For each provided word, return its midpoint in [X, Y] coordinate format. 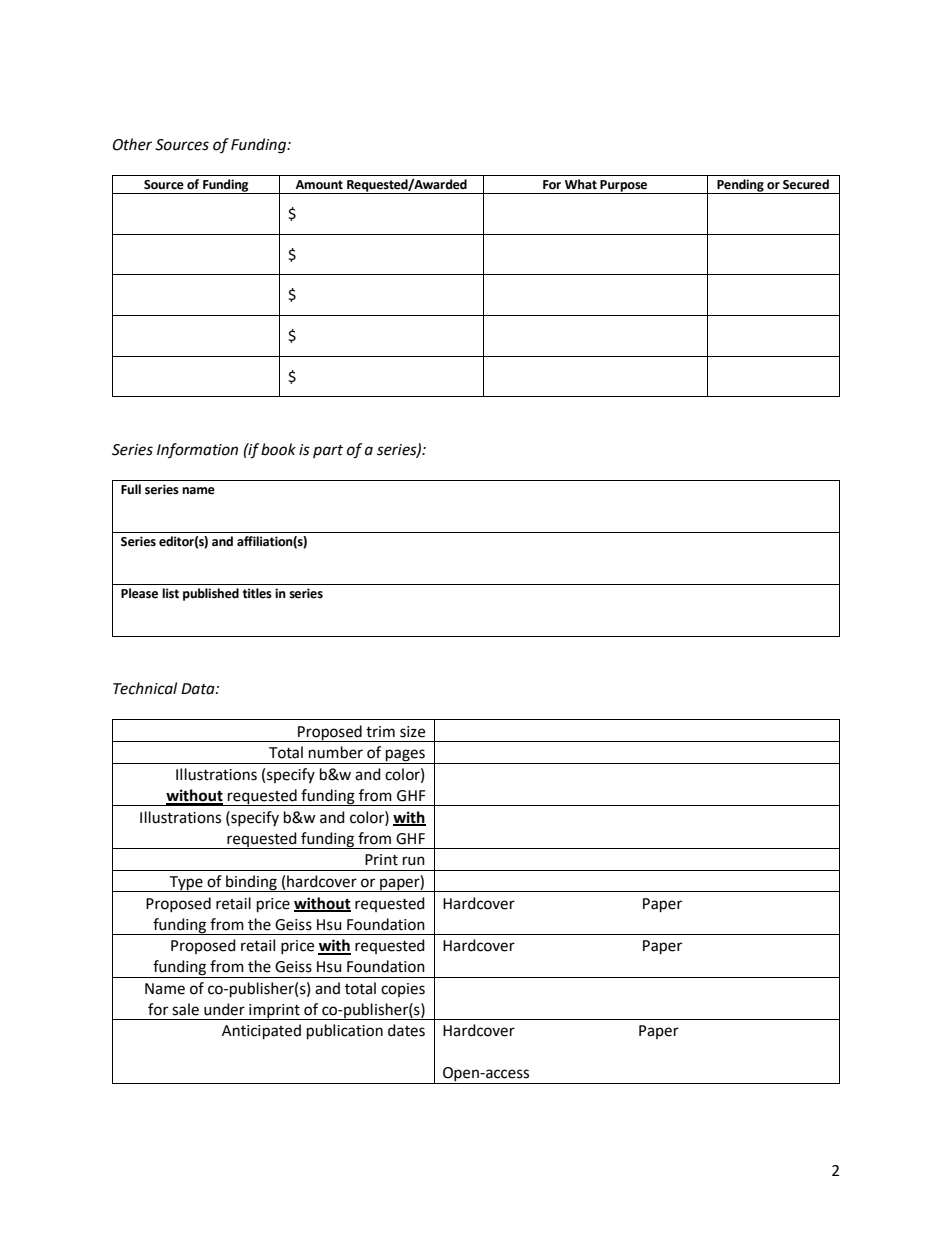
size [412, 732]
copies [403, 990]
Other [132, 144]
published [211, 594]
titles [257, 593]
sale [185, 1009]
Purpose [624, 187]
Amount [319, 185]
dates [406, 1030]
